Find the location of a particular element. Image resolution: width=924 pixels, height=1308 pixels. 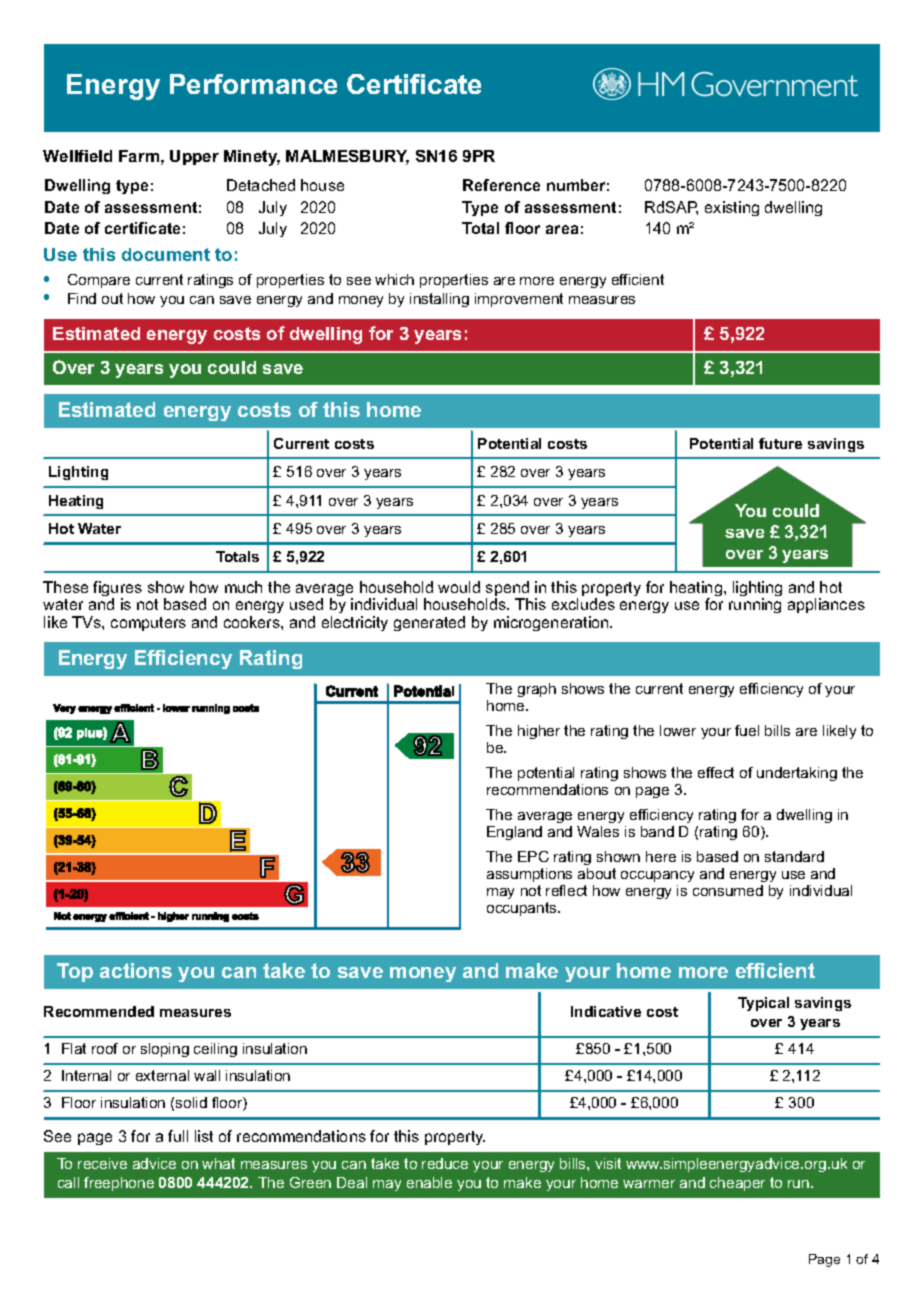

existing is located at coordinates (732, 208).
